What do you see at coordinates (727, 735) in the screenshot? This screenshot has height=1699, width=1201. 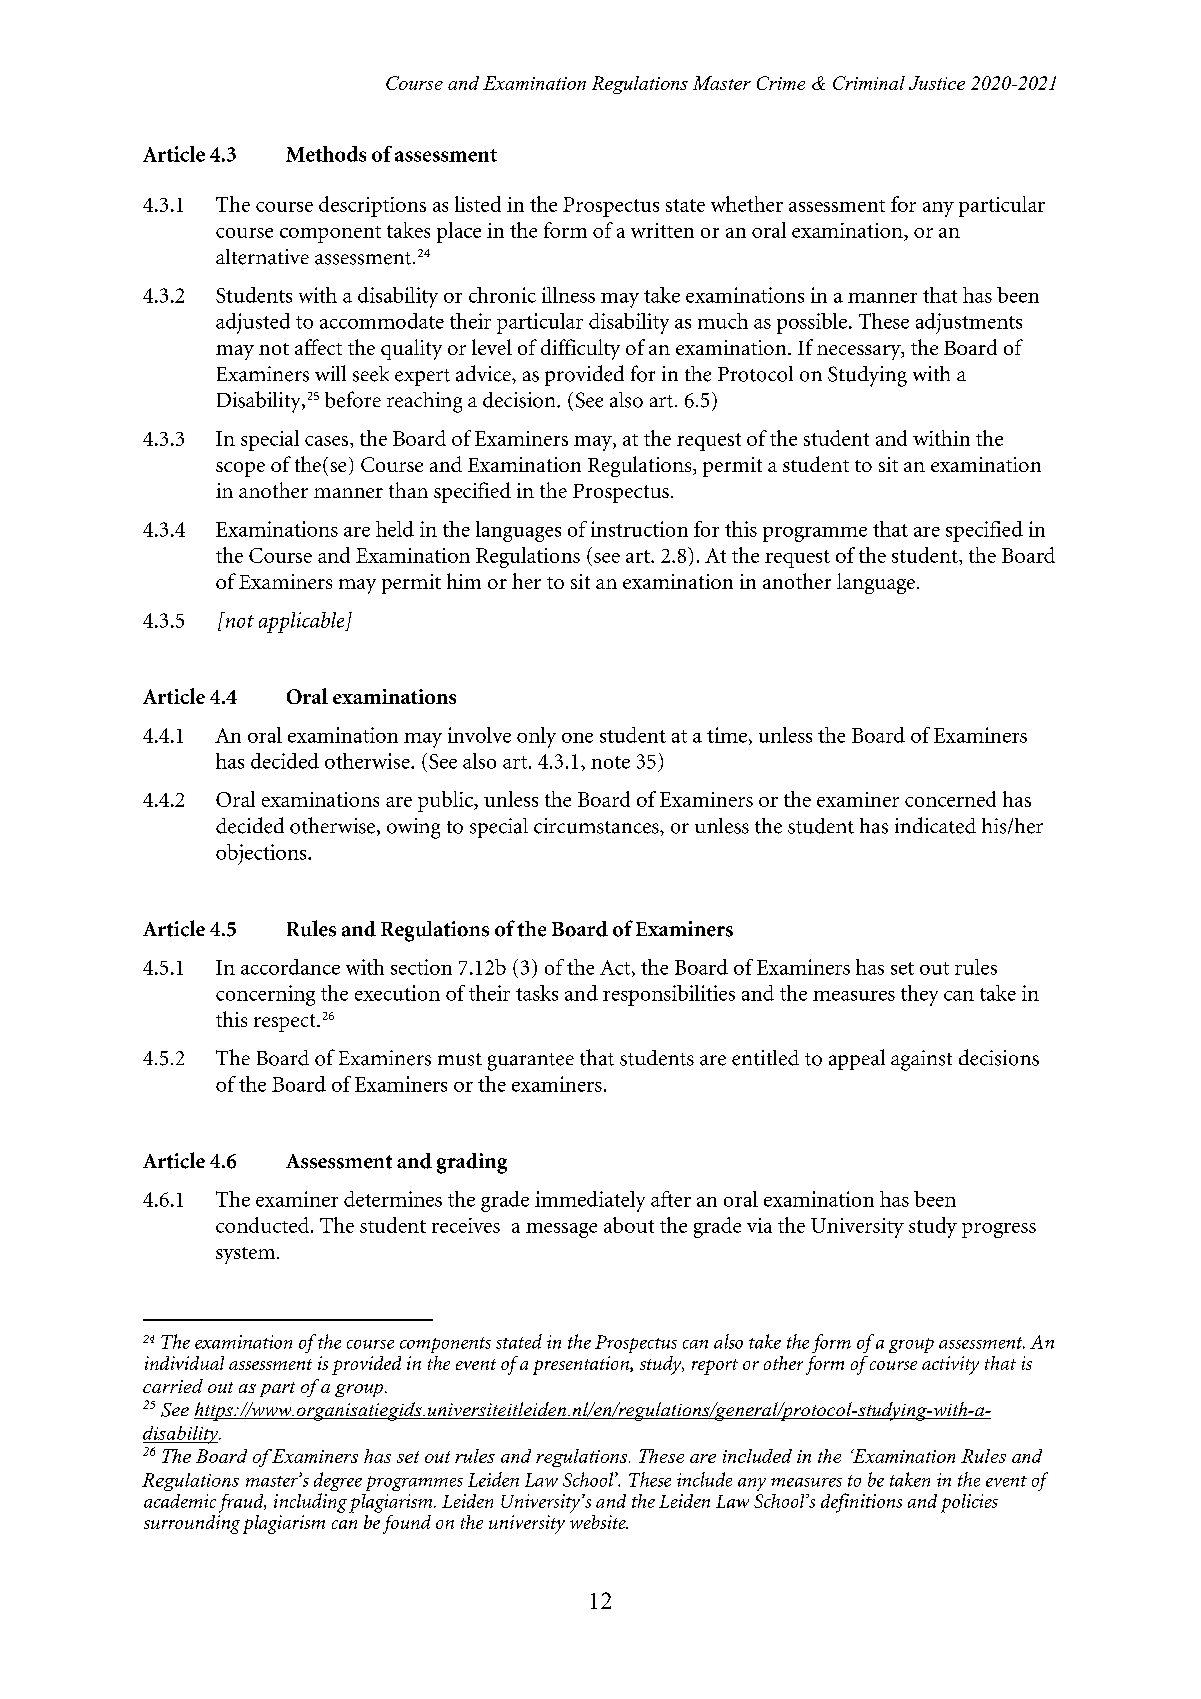 I see `time` at bounding box center [727, 735].
